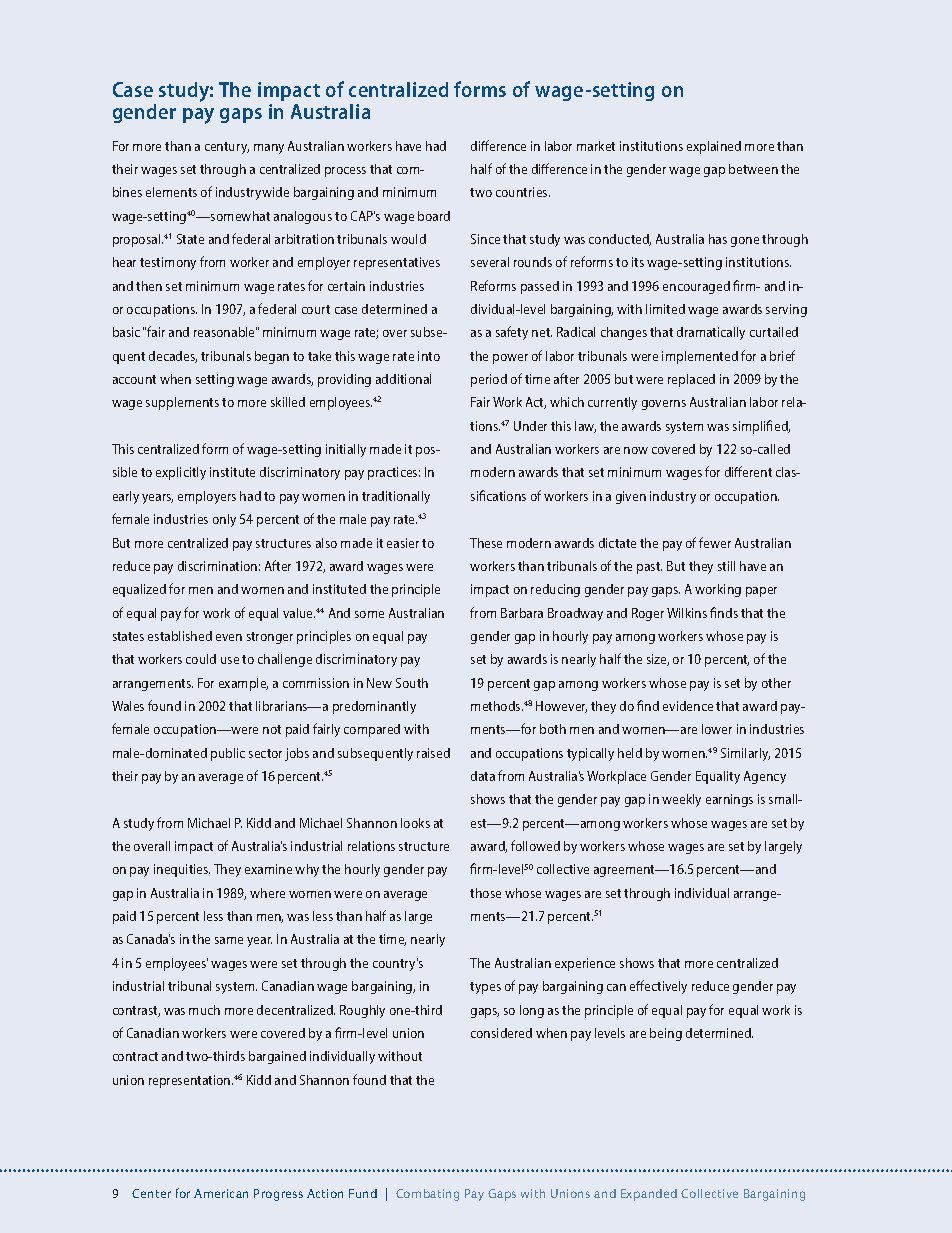  Describe the element at coordinates (658, 987) in the screenshot. I see `effectively` at that location.
